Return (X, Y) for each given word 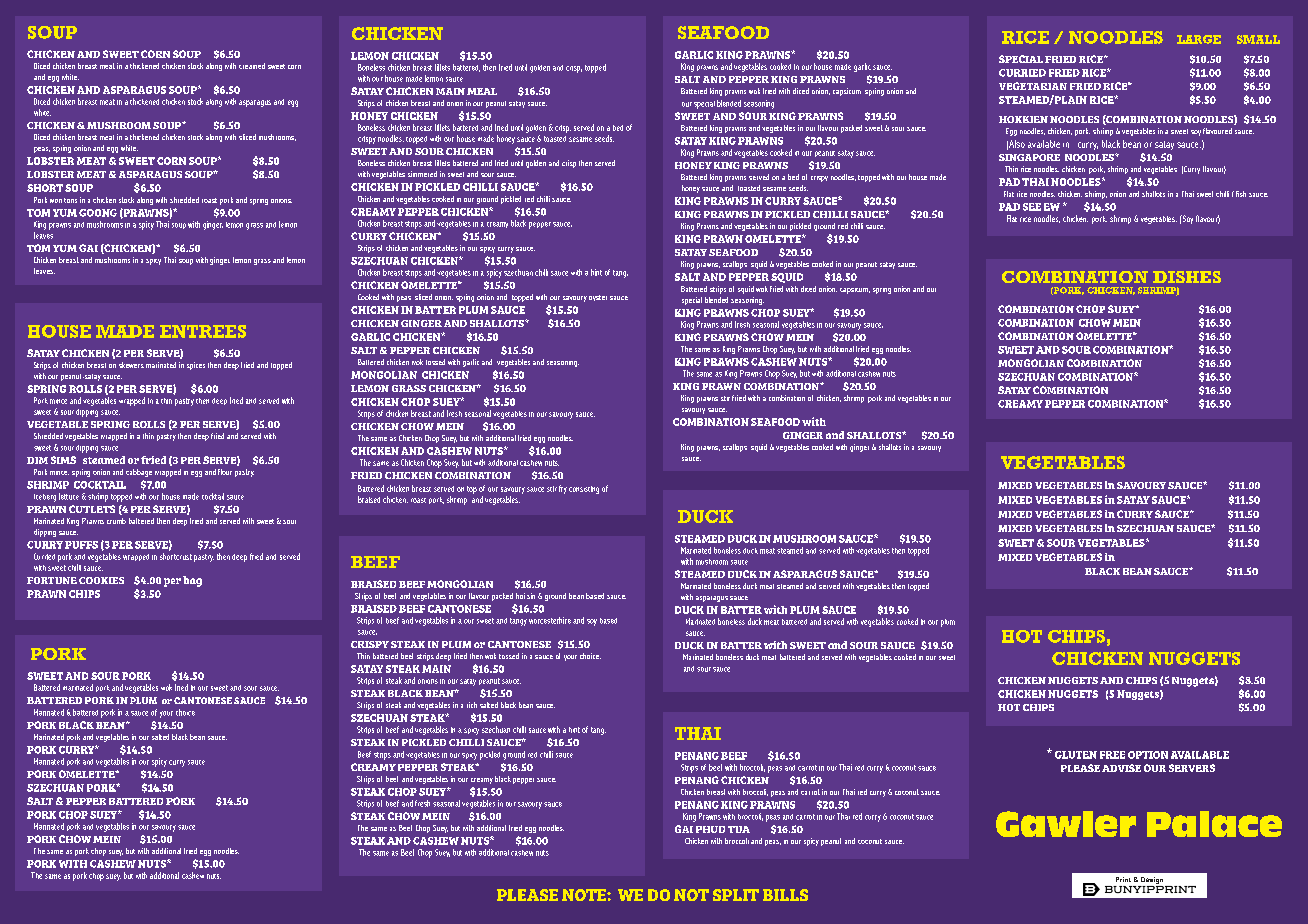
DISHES (1187, 277)
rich (472, 705)
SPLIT (736, 895)
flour (225, 472)
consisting (584, 490)
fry (563, 489)
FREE (1112, 755)
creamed (252, 66)
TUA (739, 829)
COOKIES (101, 580)
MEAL (482, 91)
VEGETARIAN (1033, 86)
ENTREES (203, 331)
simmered (422, 174)
